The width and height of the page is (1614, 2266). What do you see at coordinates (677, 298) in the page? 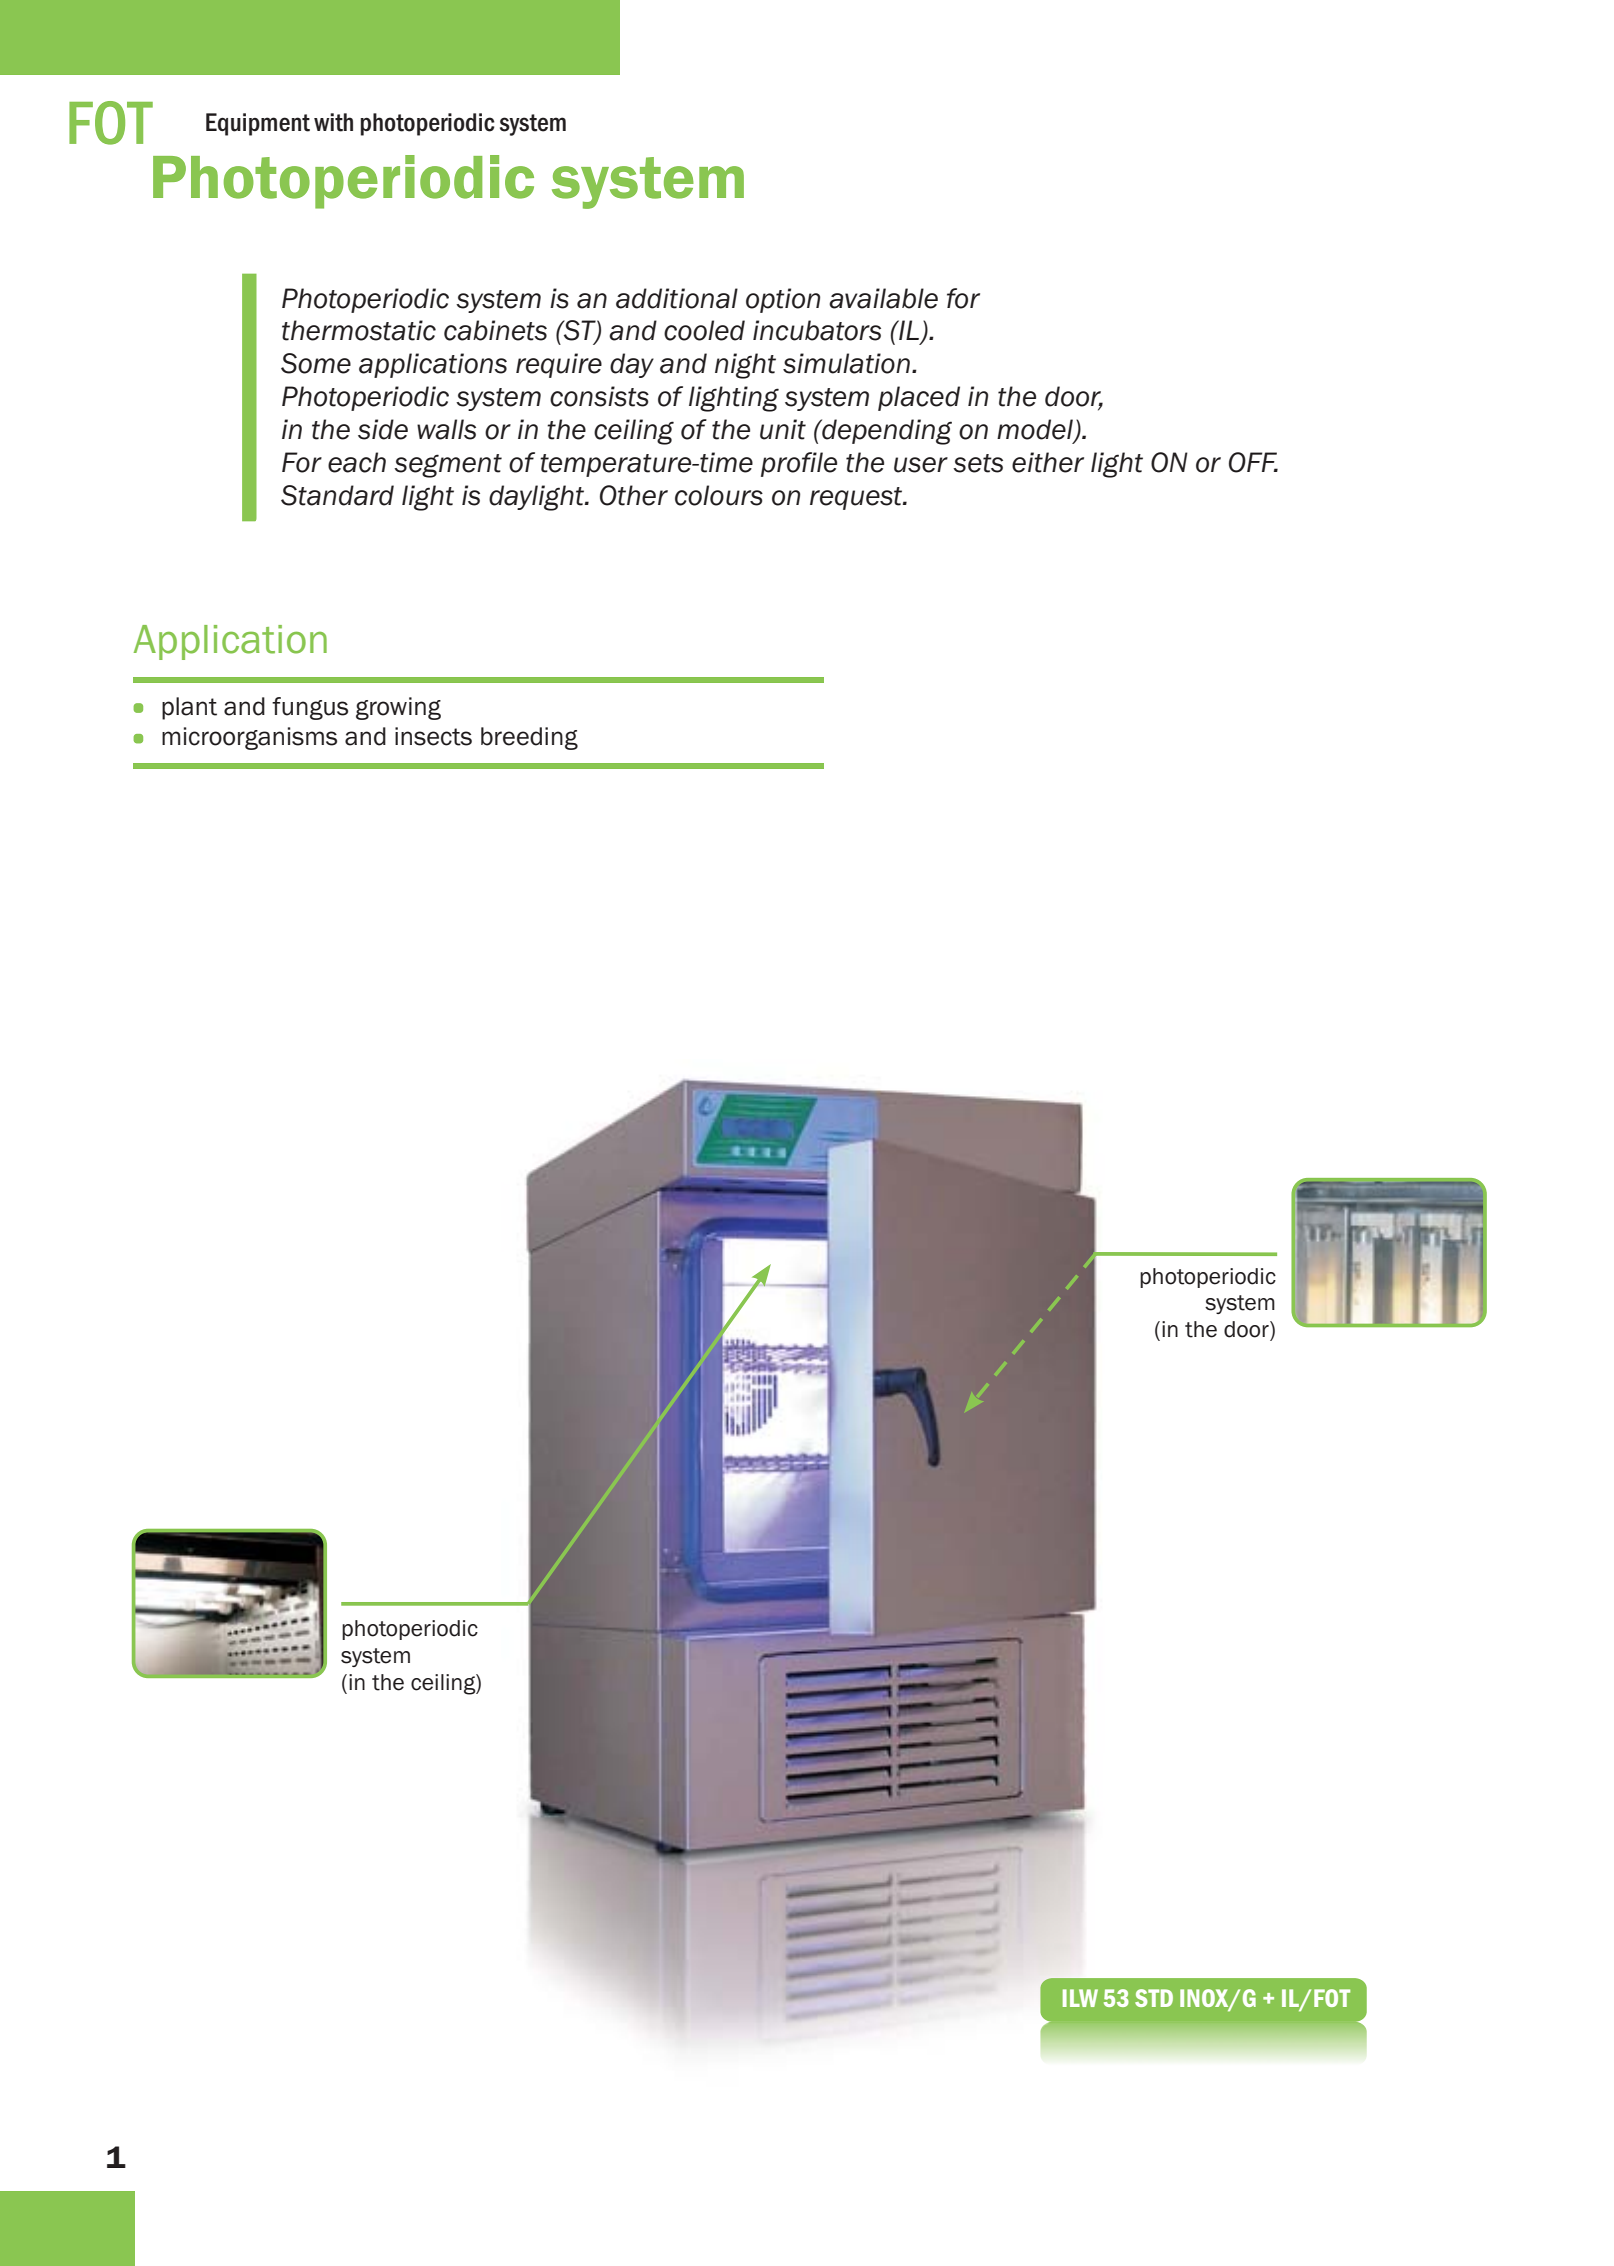
I see `additional` at bounding box center [677, 298].
